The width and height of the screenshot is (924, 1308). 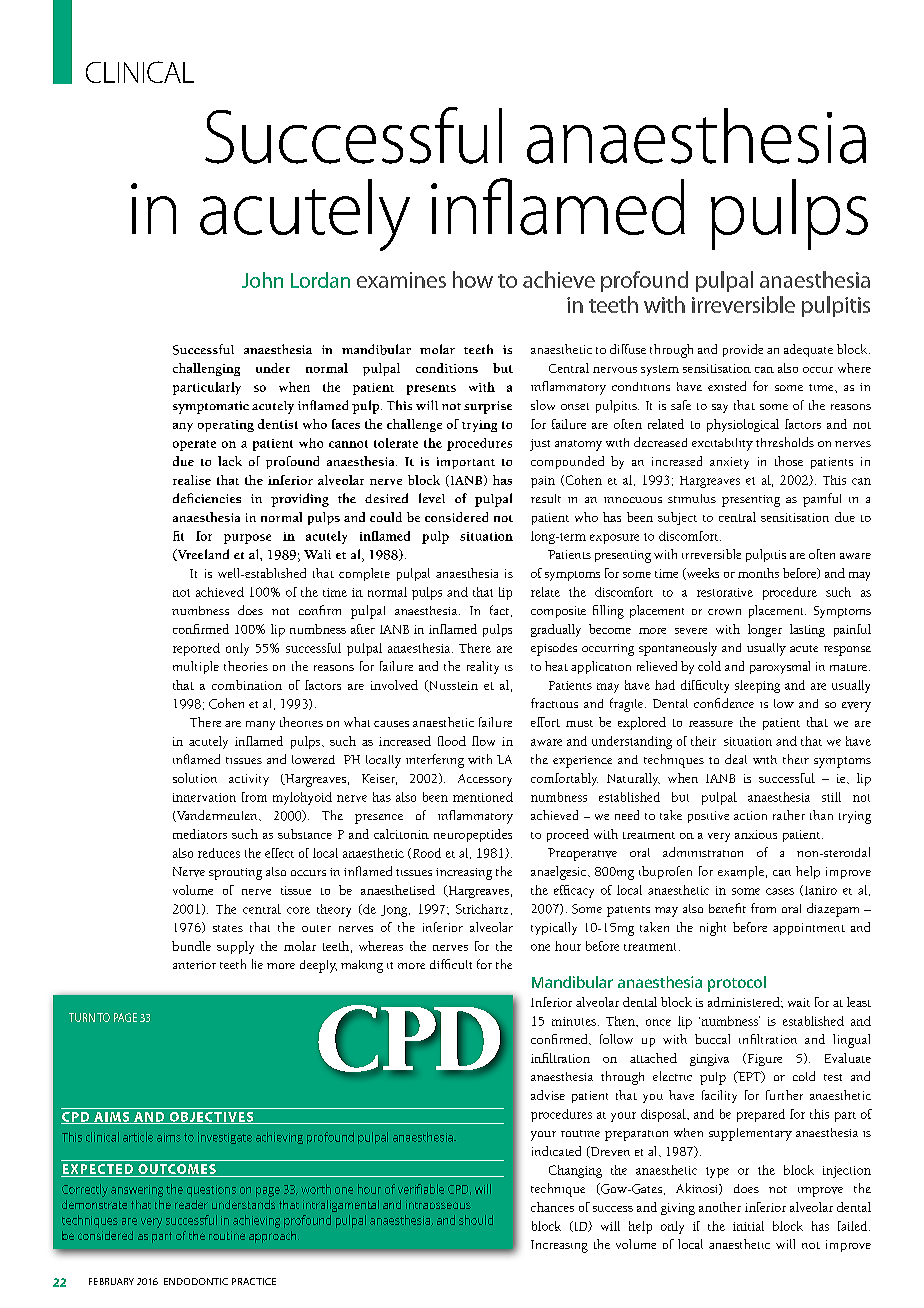 What do you see at coordinates (476, 1220) in the screenshot?
I see `should` at bounding box center [476, 1220].
